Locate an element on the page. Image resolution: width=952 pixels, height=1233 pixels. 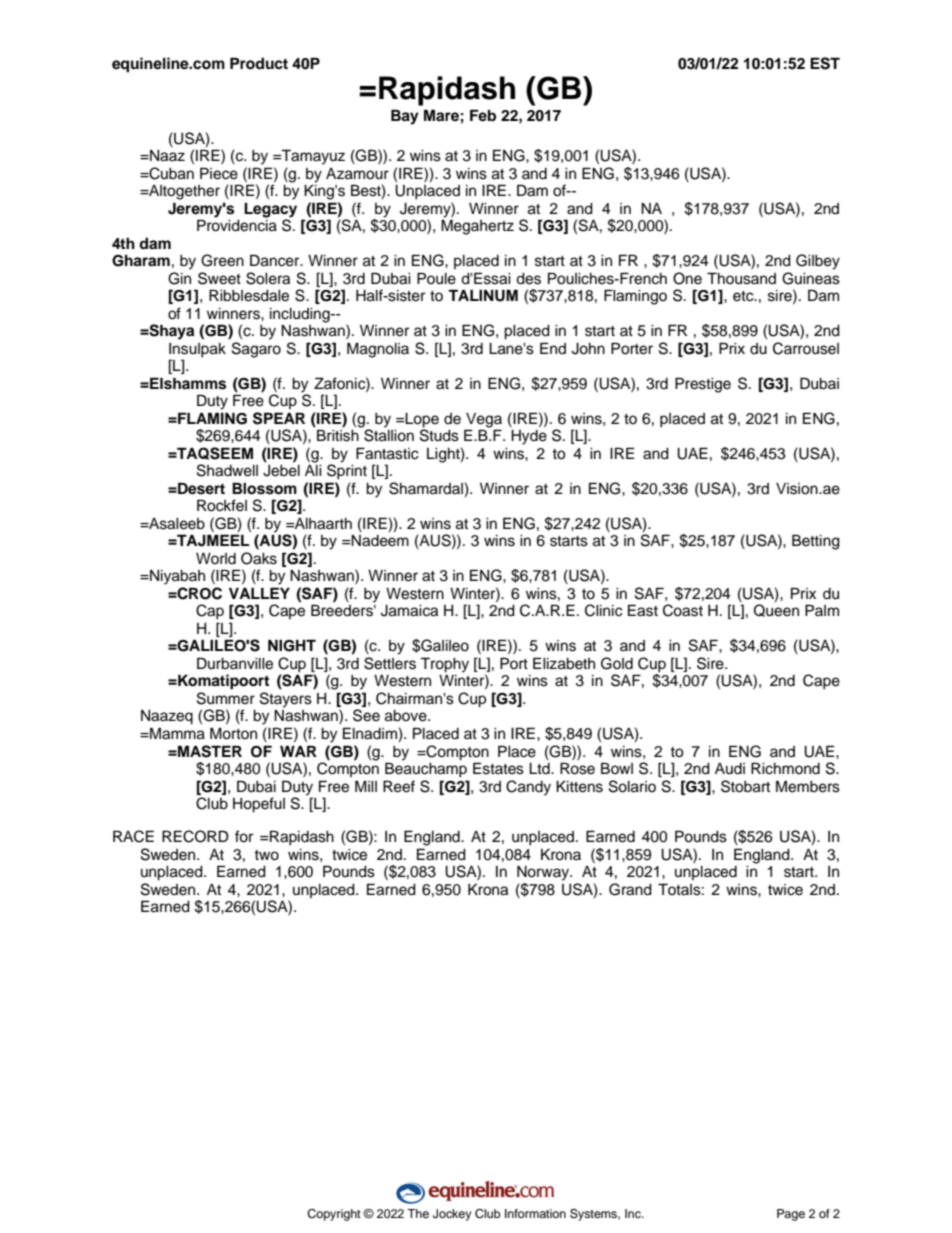
Prestige is located at coordinates (703, 385).
